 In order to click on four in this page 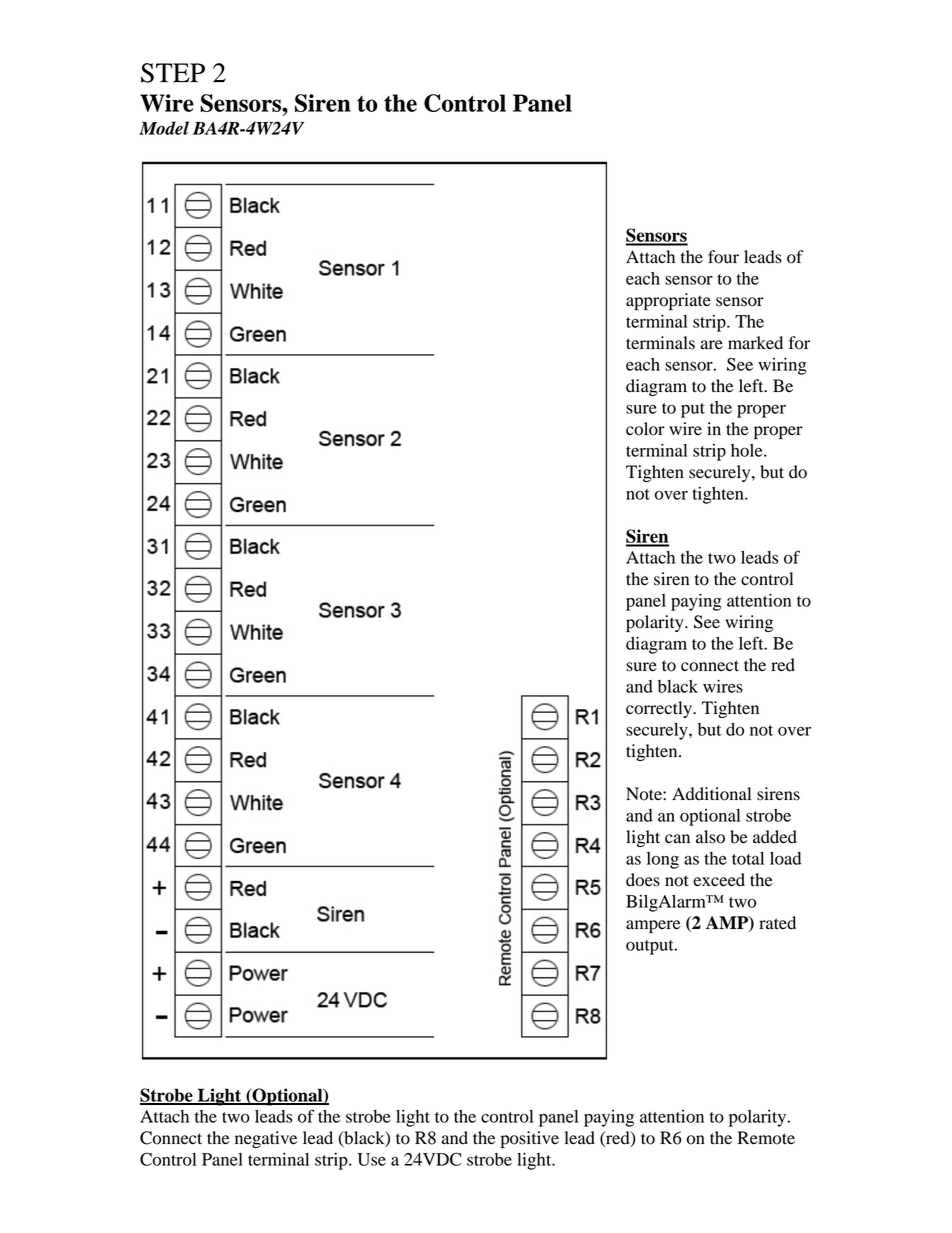, I will do `click(723, 257)`.
